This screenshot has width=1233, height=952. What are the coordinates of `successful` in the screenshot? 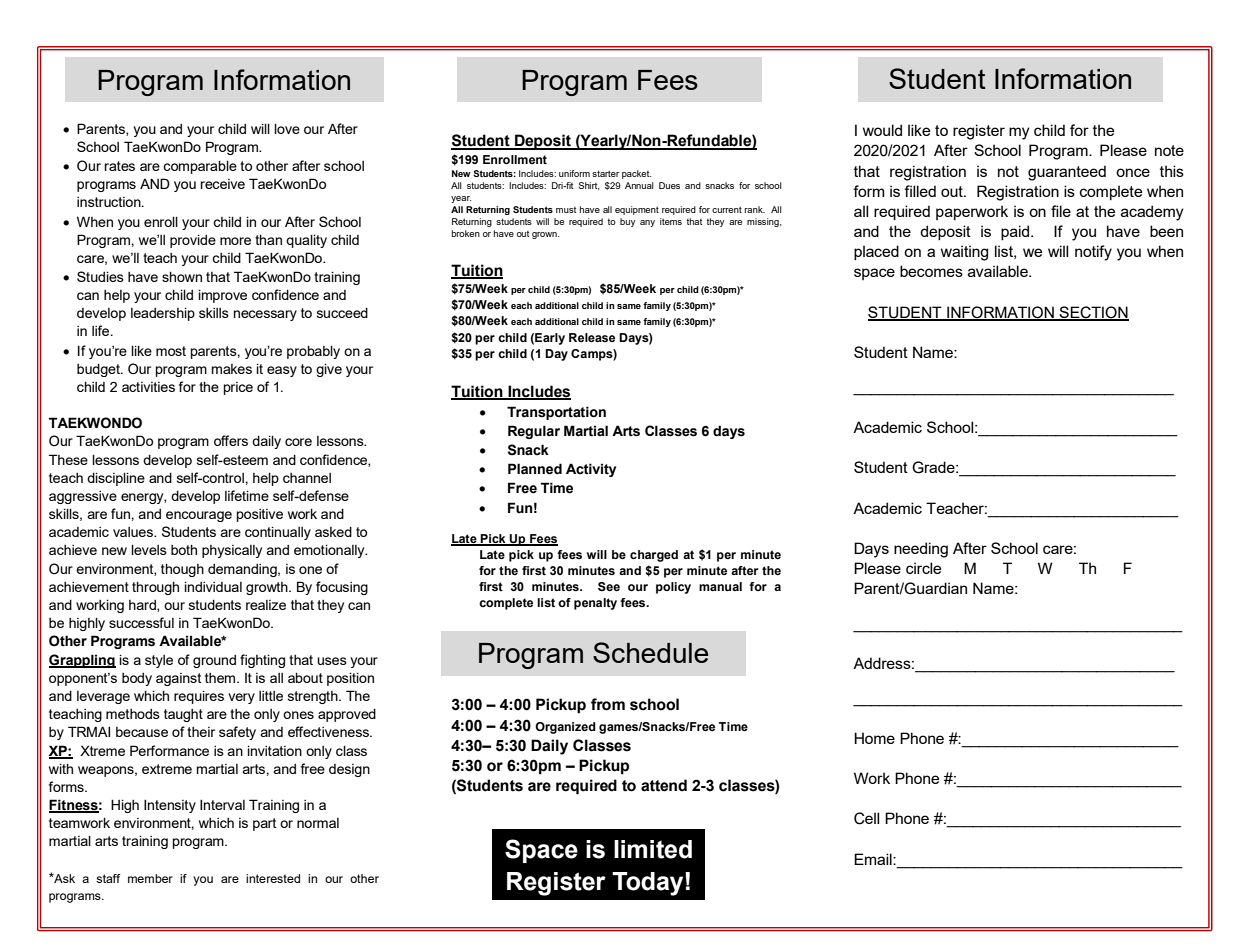 It's located at (141, 622).
